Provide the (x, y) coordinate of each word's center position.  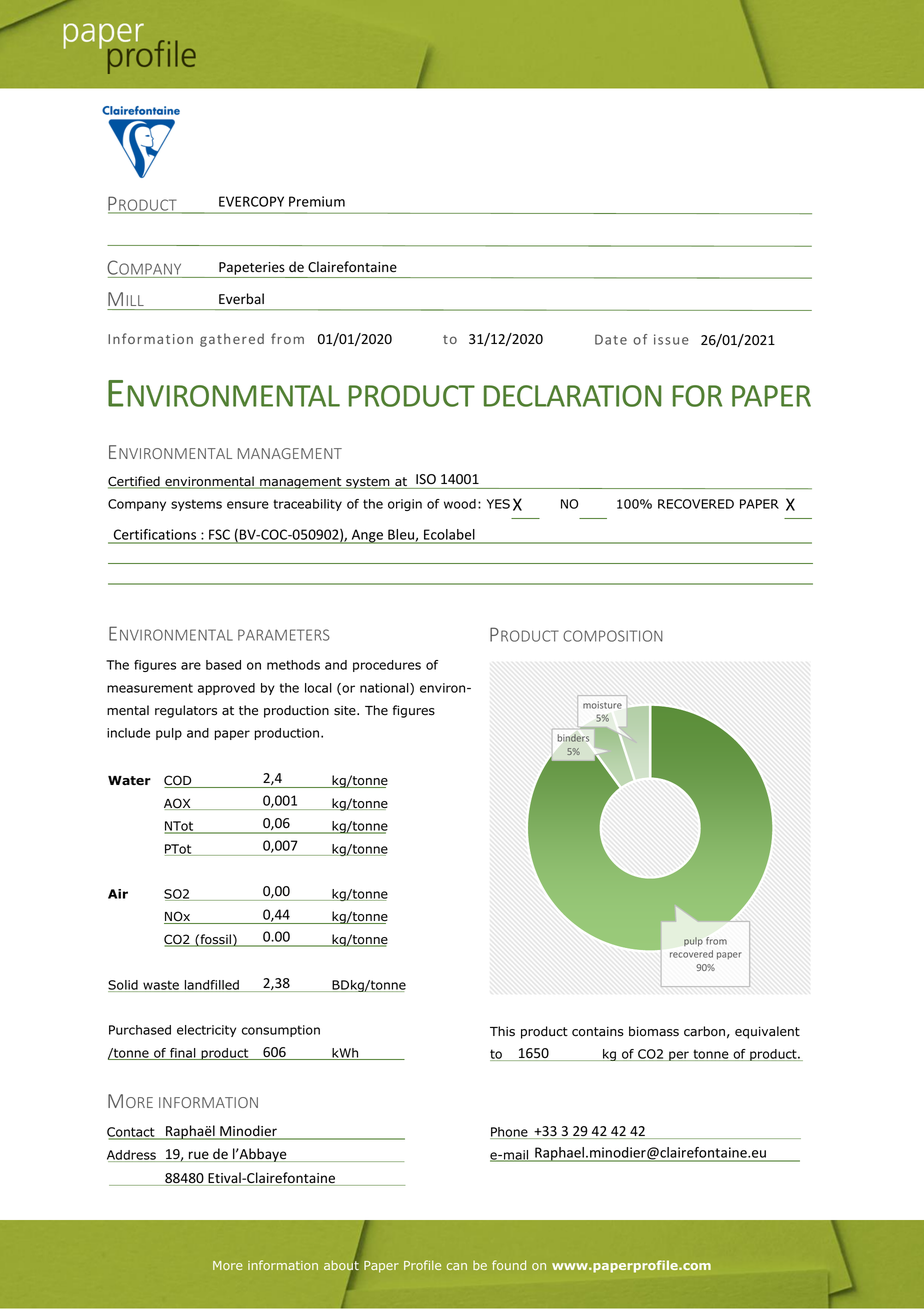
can (457, 1266)
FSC (219, 536)
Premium (317, 201)
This (502, 1031)
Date (611, 339)
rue (199, 1156)
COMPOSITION (613, 636)
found (509, 1265)
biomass (654, 1031)
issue (671, 339)
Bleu (401, 536)
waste (161, 986)
